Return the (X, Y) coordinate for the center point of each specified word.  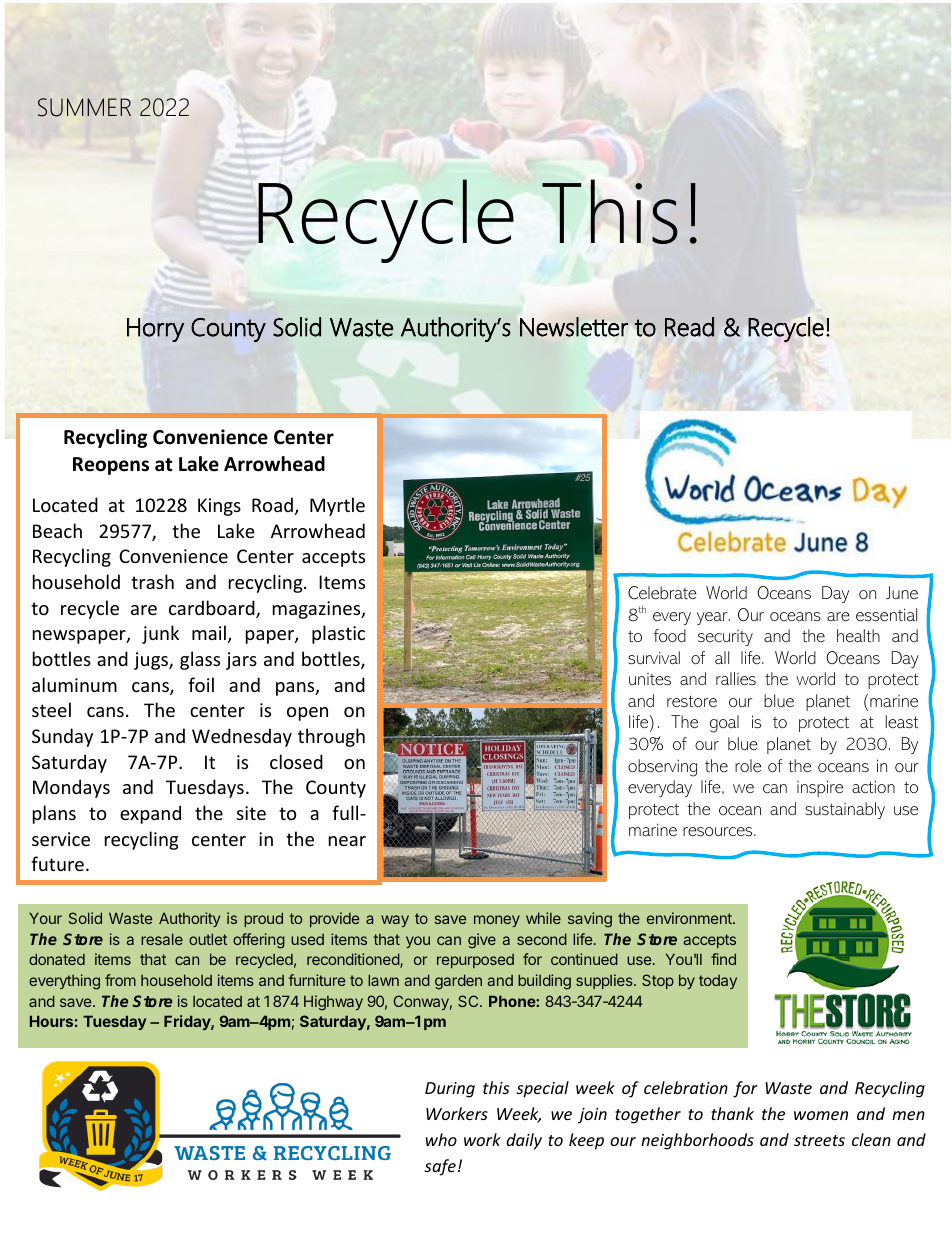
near (347, 841)
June (902, 592)
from (120, 980)
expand (150, 814)
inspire (820, 788)
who (441, 1139)
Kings (219, 507)
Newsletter (574, 327)
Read (689, 327)
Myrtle (337, 506)
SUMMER (84, 107)
